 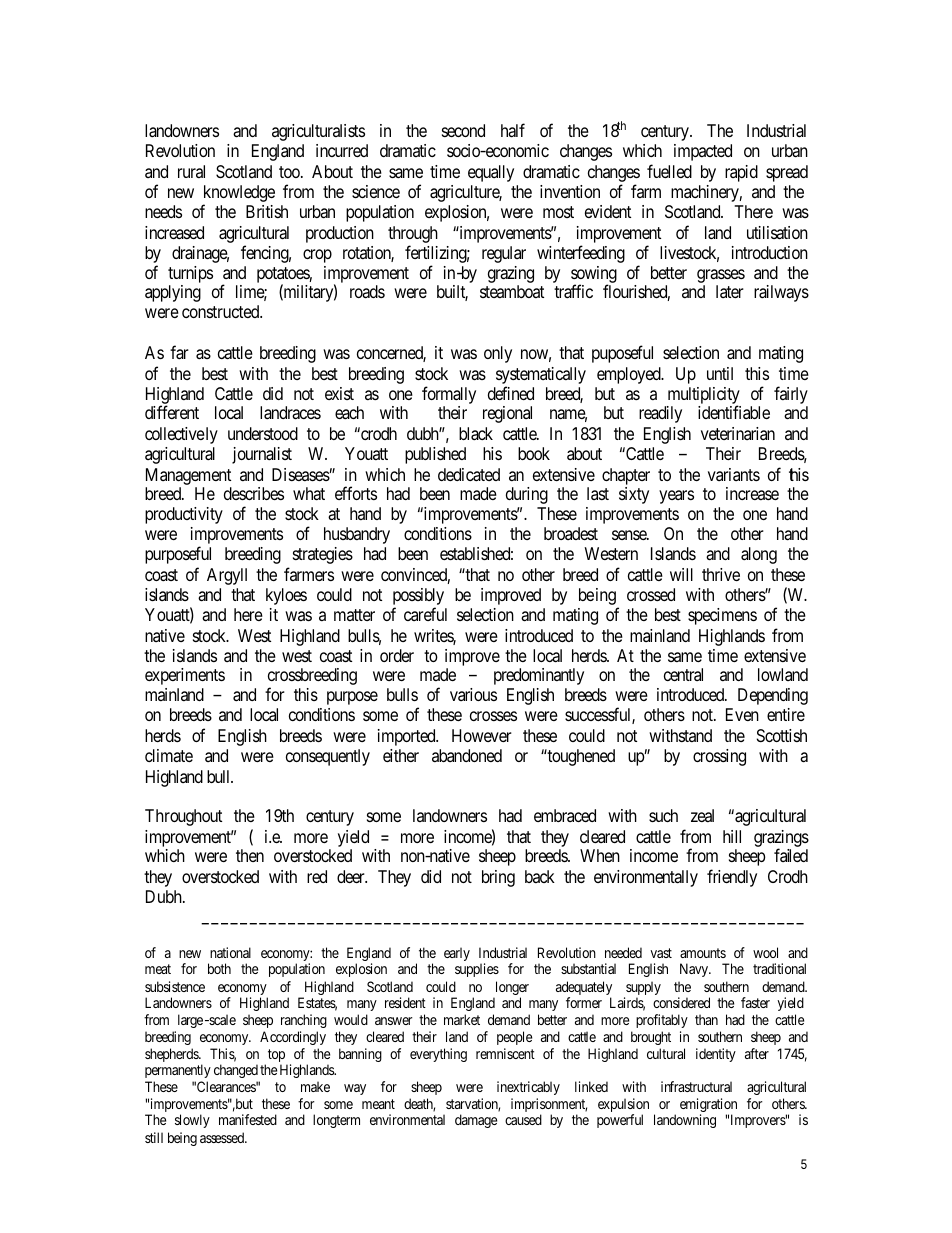 I want to click on emigration, so click(x=708, y=1106).
